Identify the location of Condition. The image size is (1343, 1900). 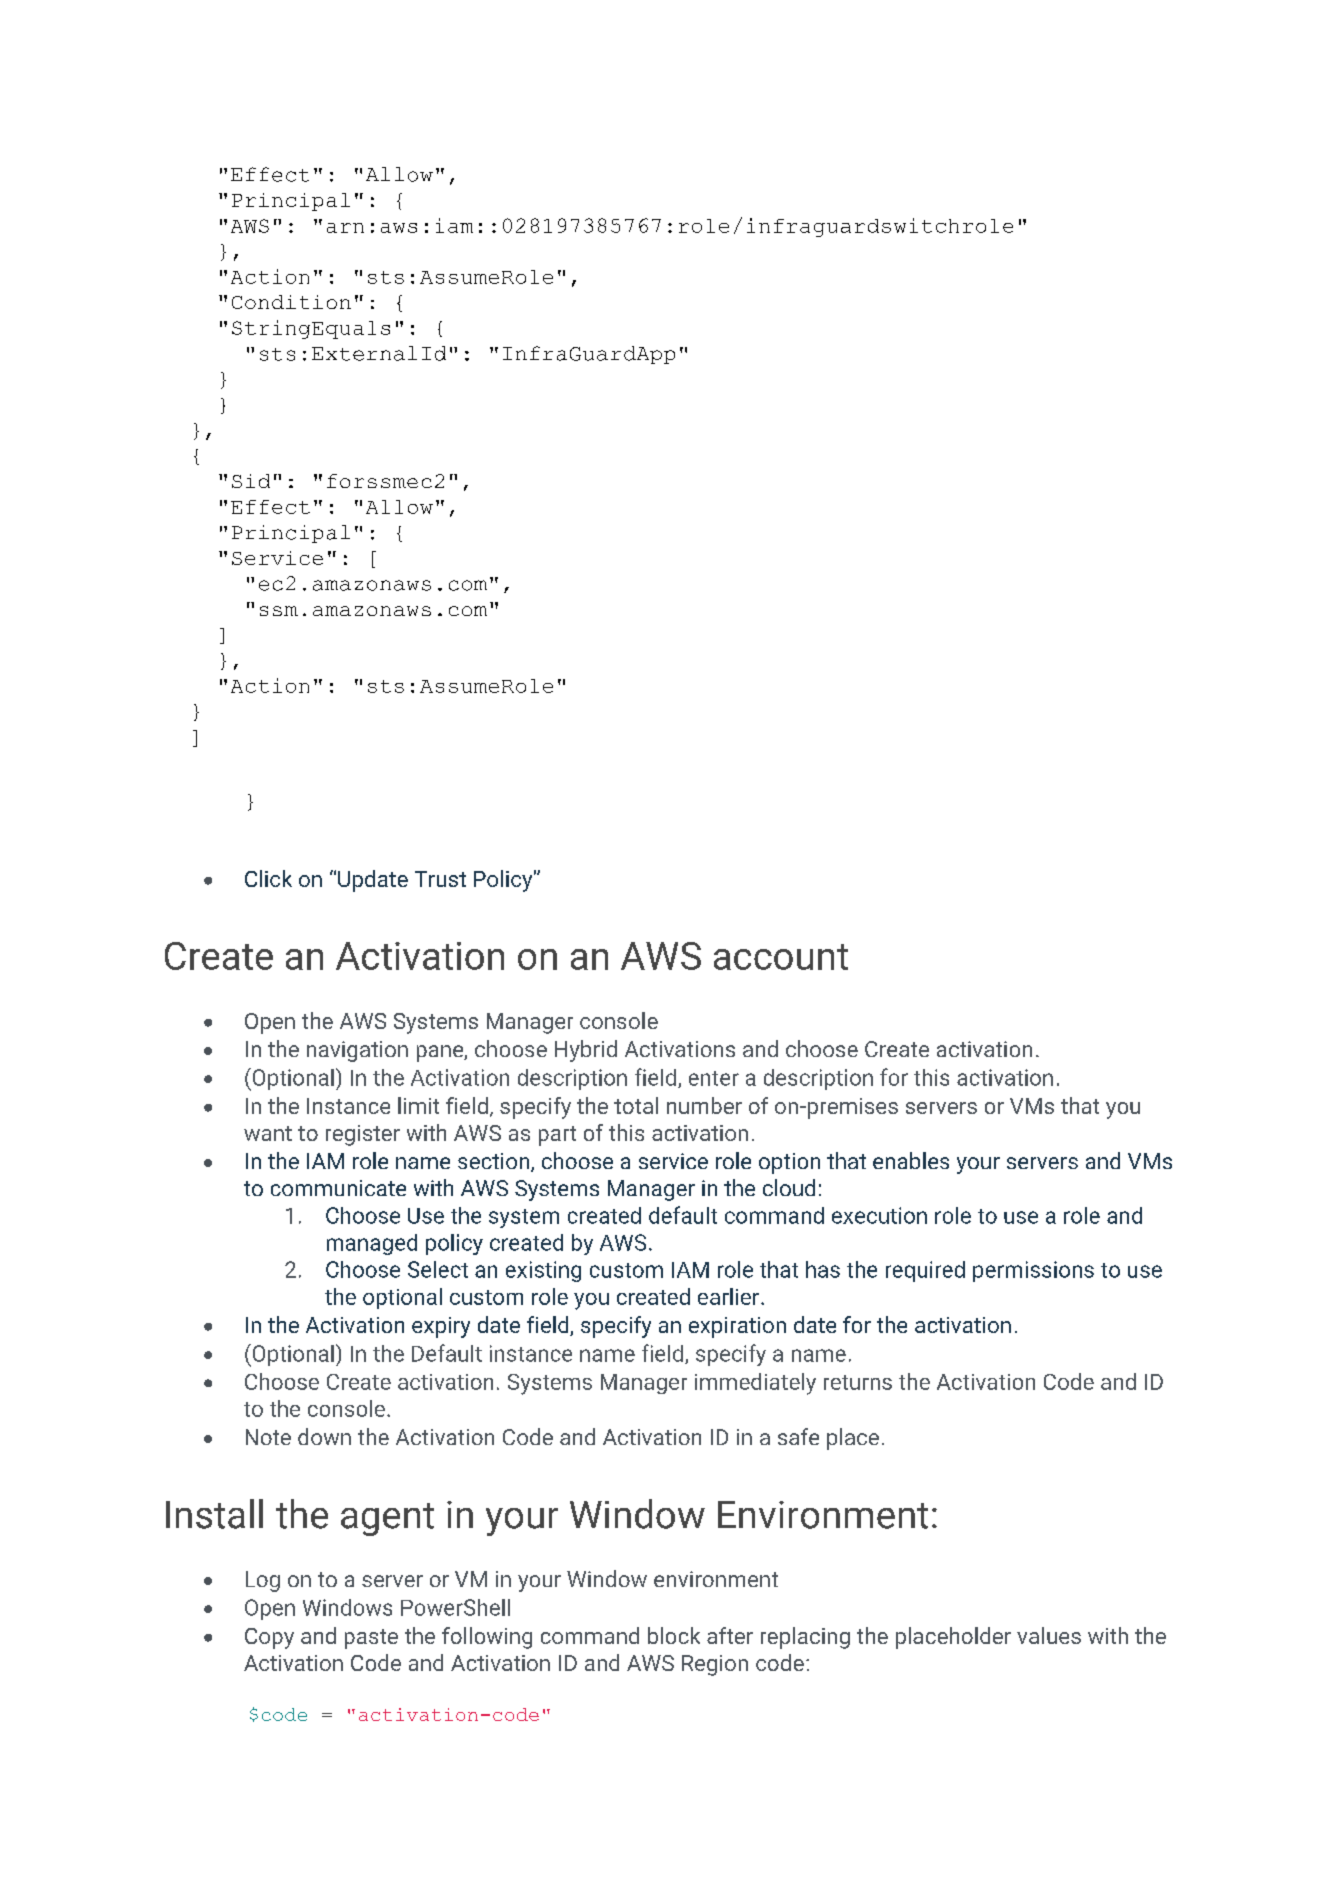
(291, 302).
